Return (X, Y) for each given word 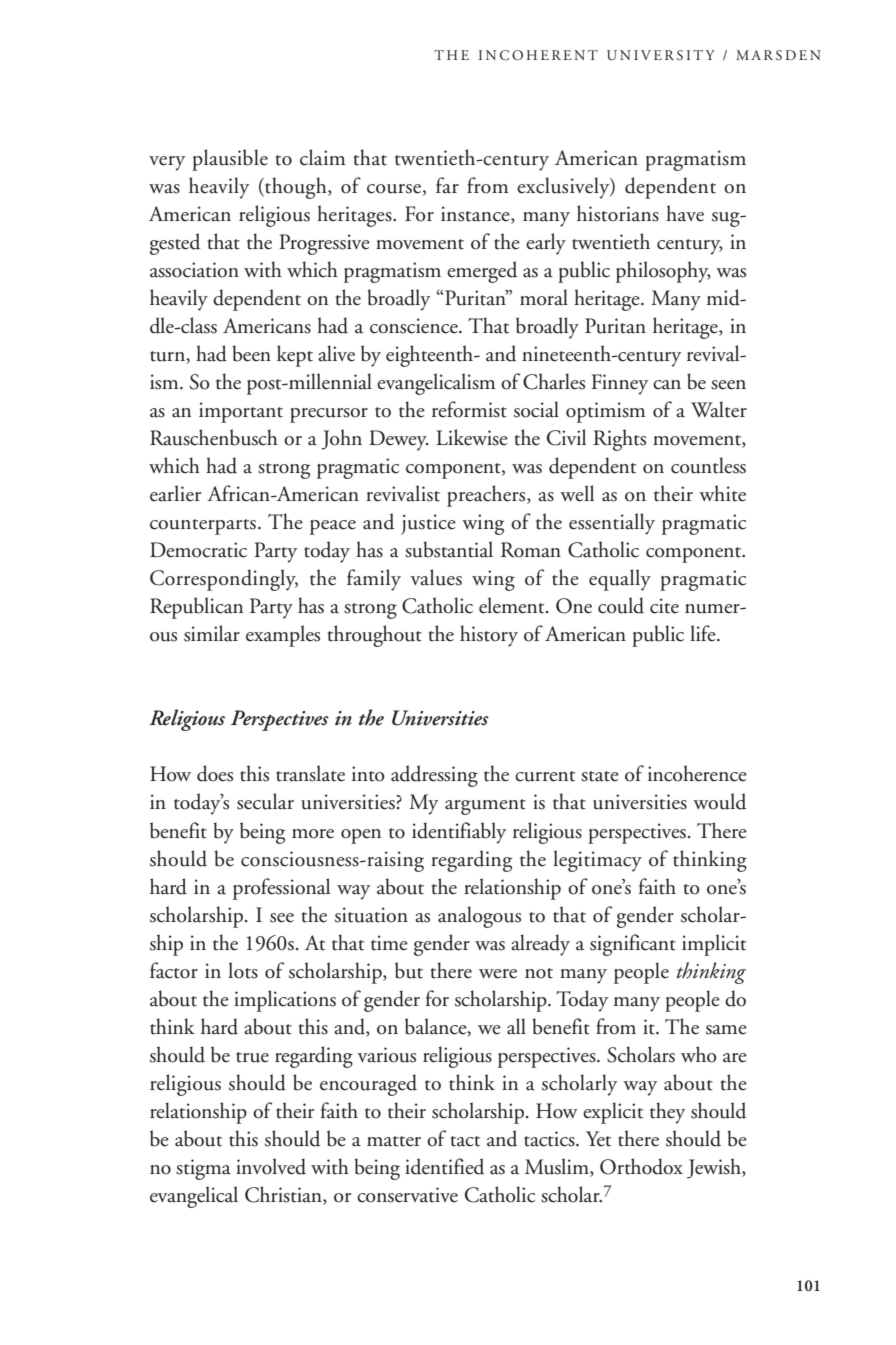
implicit (714, 945)
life (704, 633)
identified (444, 1166)
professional (281, 889)
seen (728, 385)
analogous (479, 917)
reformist (469, 409)
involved (271, 1166)
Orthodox (641, 1166)
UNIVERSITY (661, 55)
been (251, 353)
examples (283, 636)
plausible (230, 160)
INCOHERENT (538, 55)
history (489, 636)
